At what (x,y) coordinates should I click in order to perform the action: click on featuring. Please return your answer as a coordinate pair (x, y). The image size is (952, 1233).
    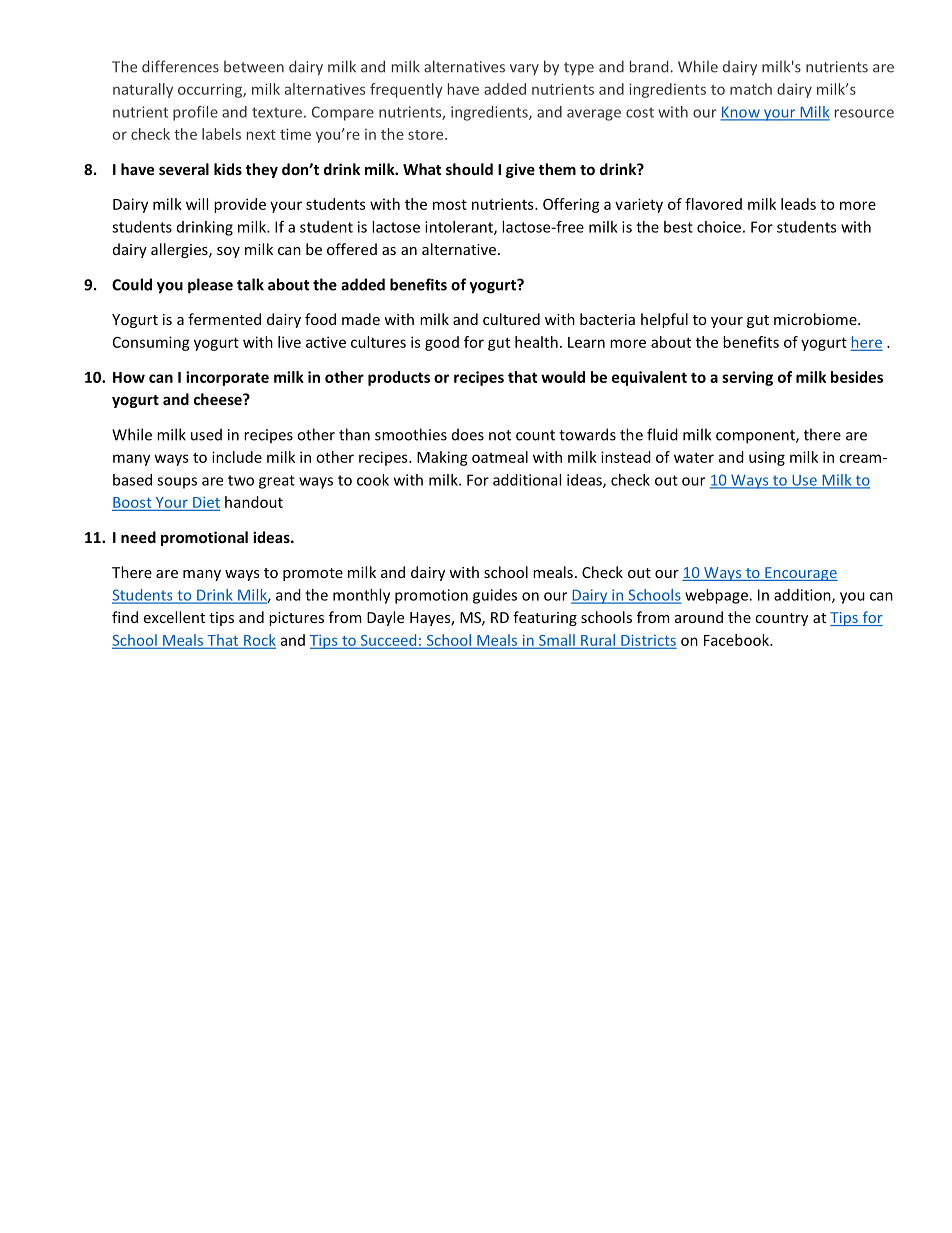
    Looking at the image, I should click on (545, 618).
